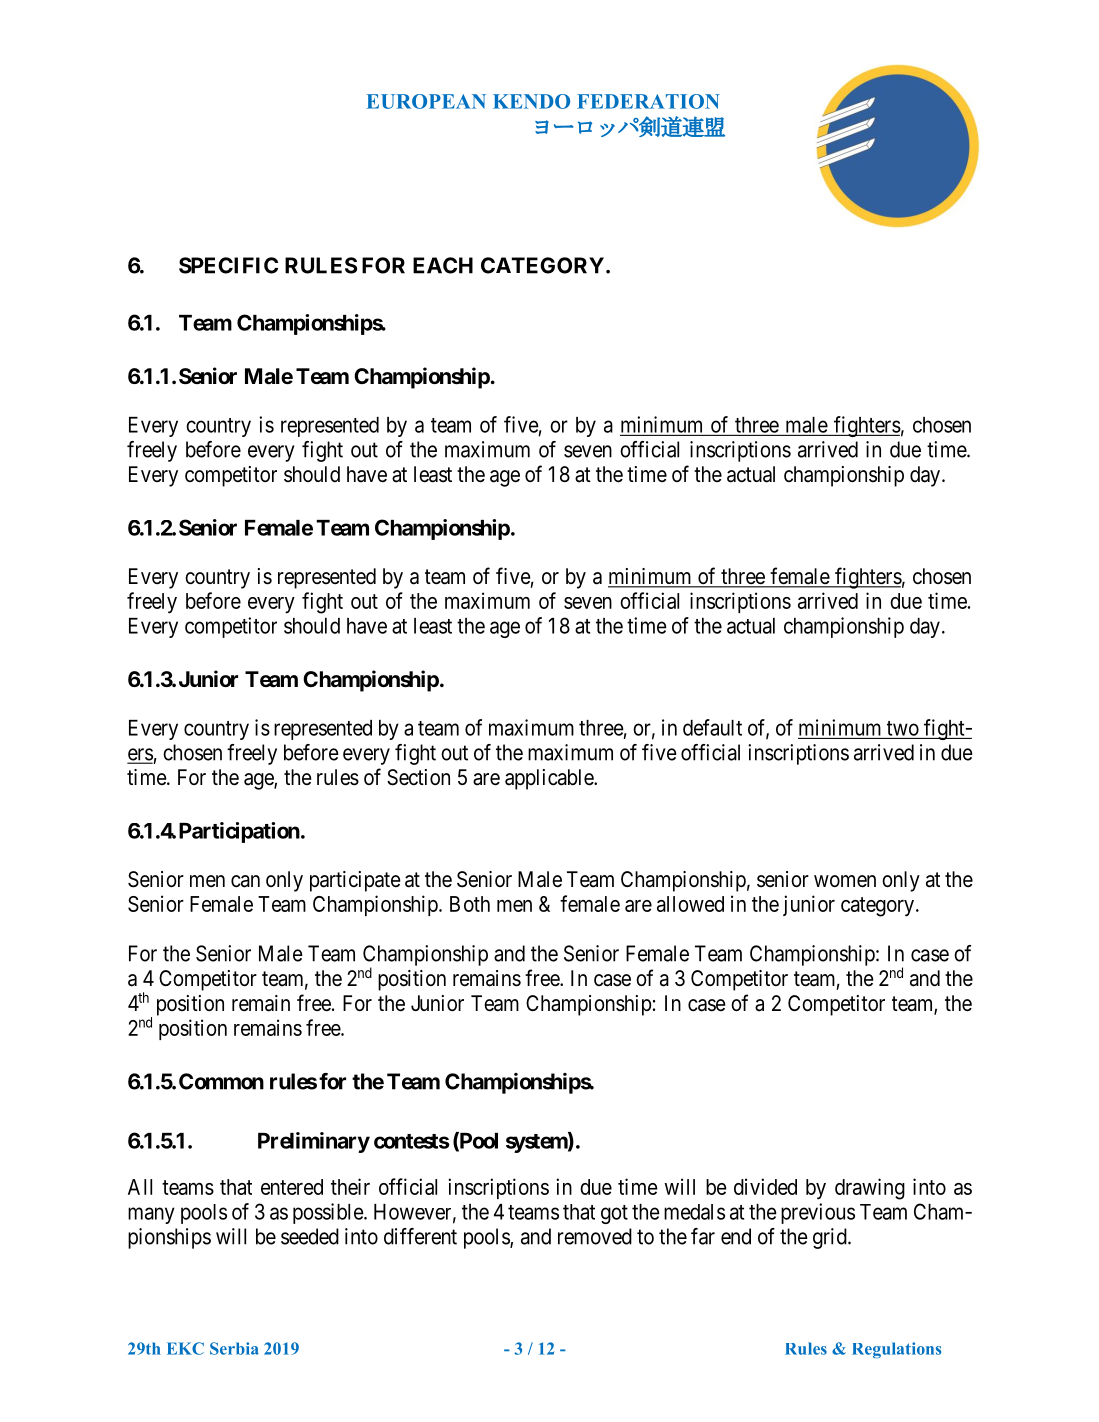  What do you see at coordinates (690, 904) in the document?
I see `allowed` at bounding box center [690, 904].
